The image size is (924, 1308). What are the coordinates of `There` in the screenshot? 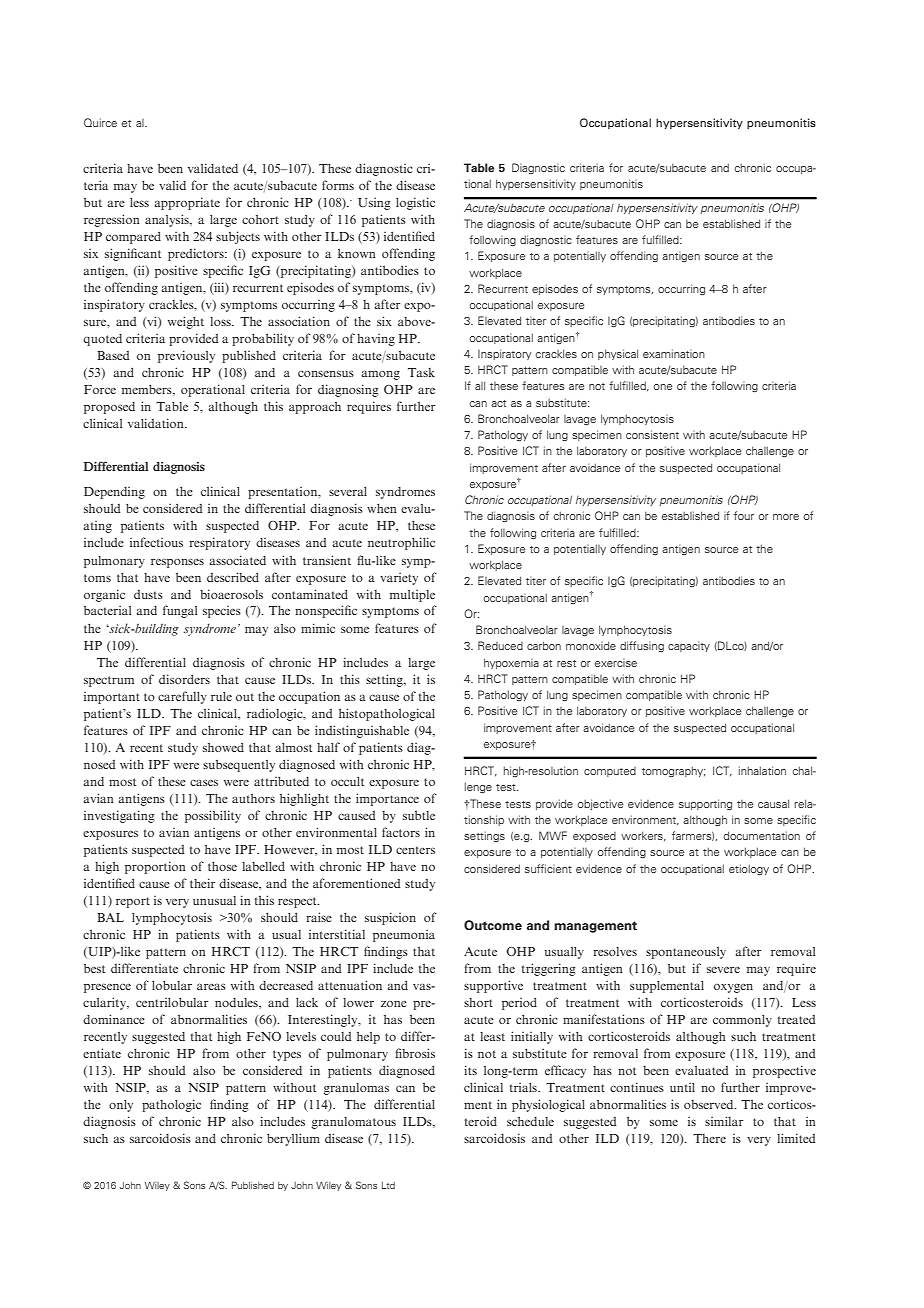 It's located at (709, 1138).
